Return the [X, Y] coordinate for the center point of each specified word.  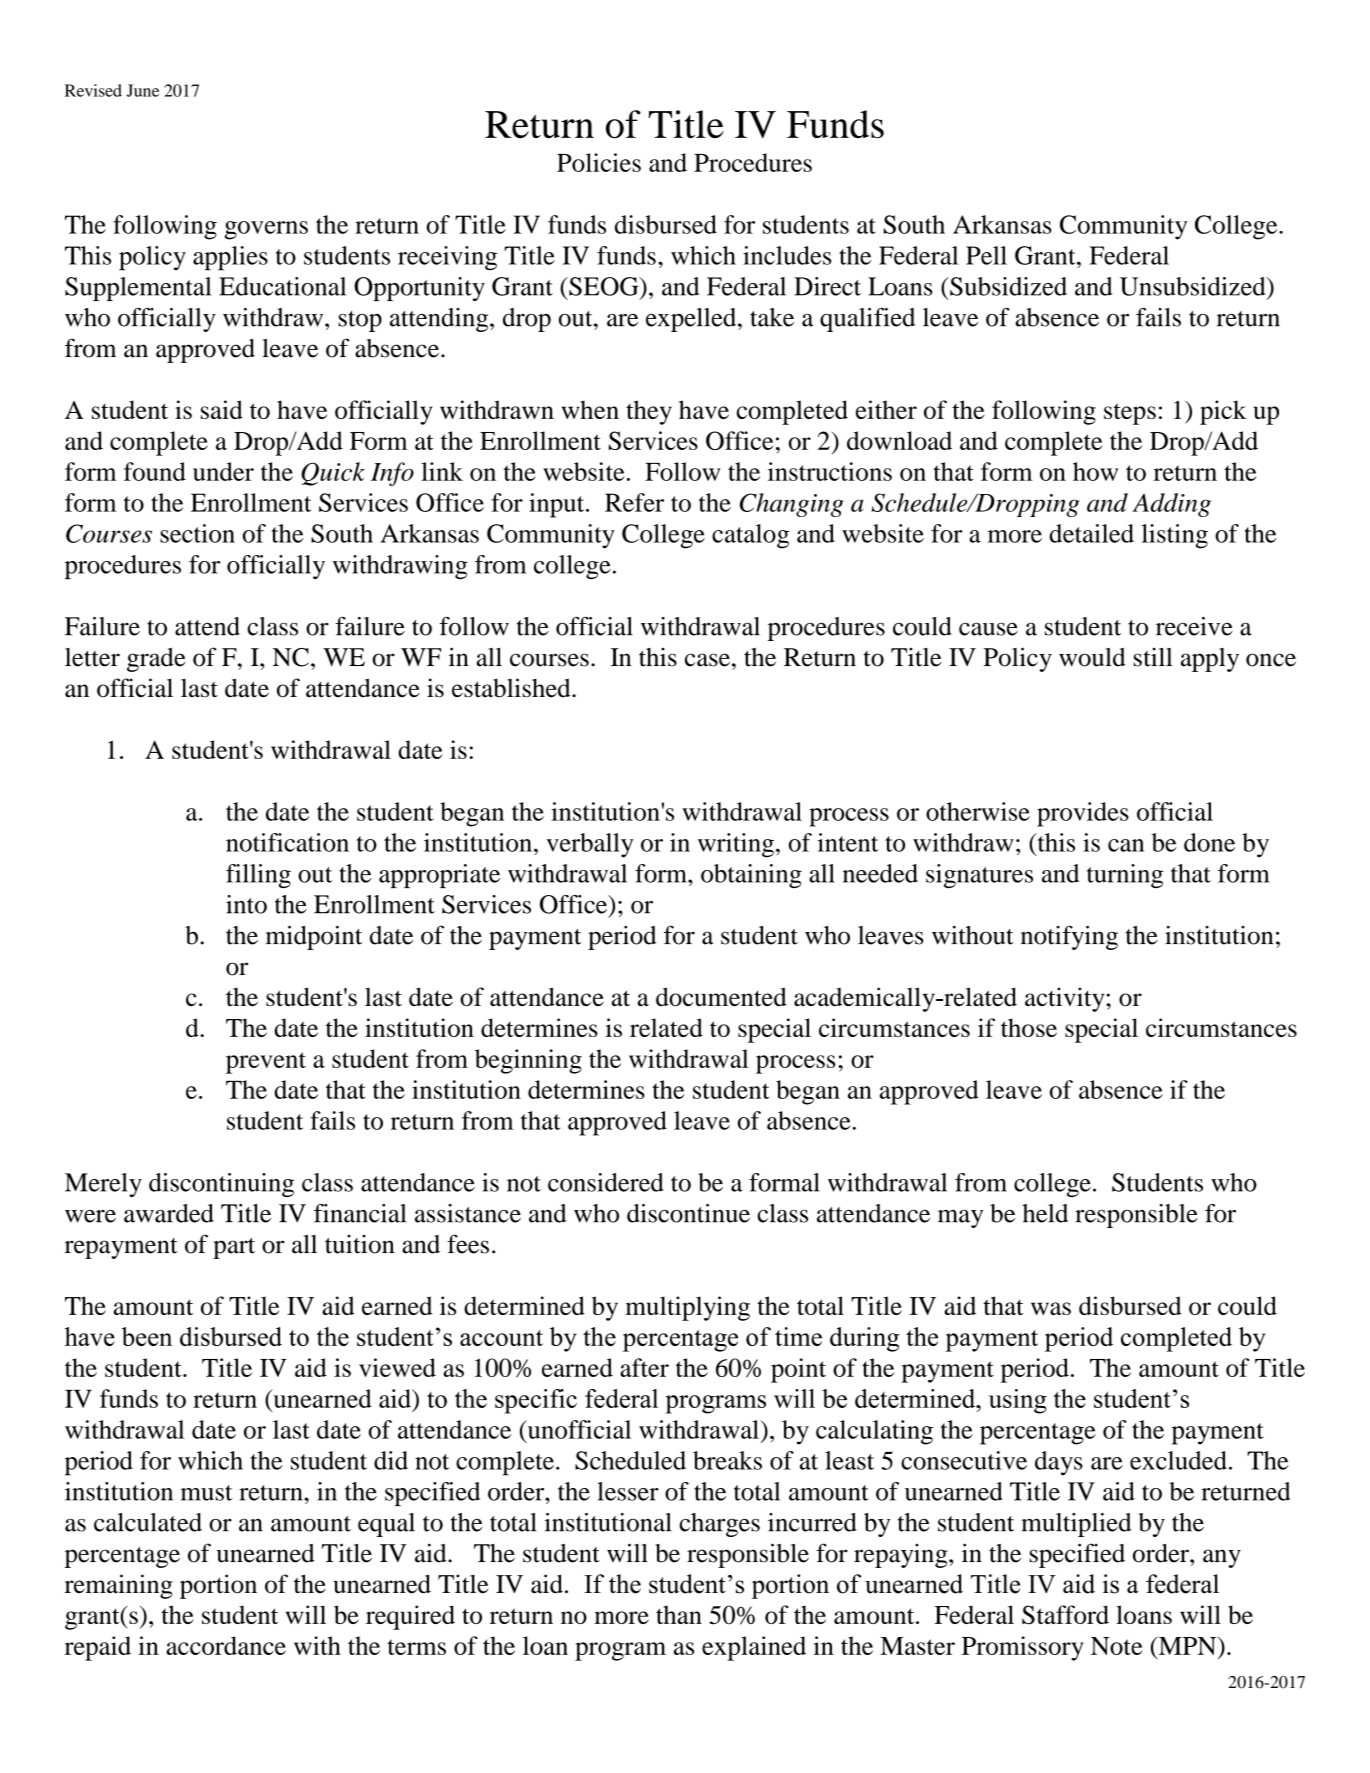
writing [736, 845]
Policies [599, 162]
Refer [634, 502]
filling [258, 876]
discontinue [688, 1213]
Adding [1171, 505]
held [1045, 1213]
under [223, 471]
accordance [226, 1645]
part [234, 1248]
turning [1125, 876]
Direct [827, 286]
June [143, 90]
